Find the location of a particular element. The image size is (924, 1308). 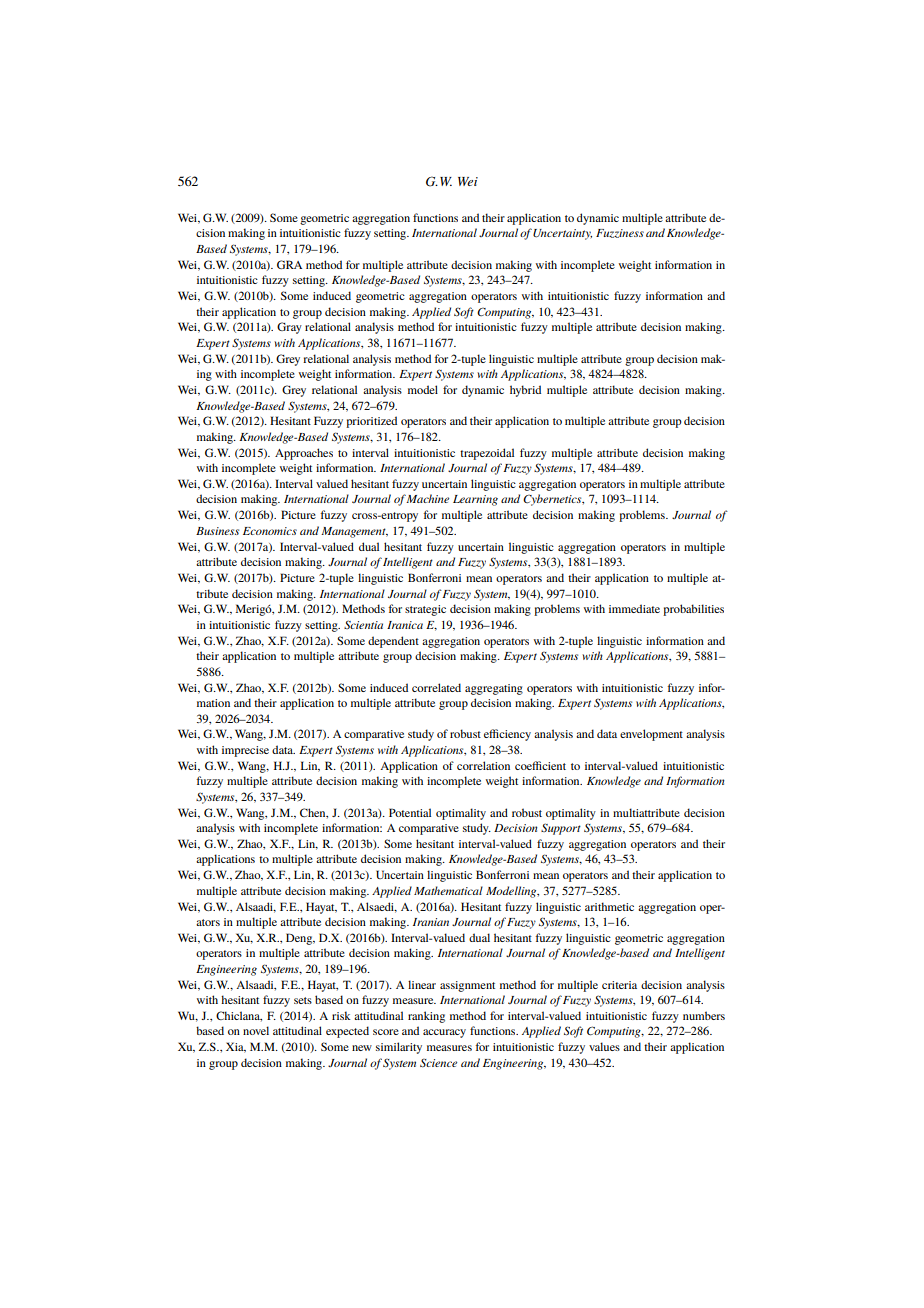

Gray is located at coordinates (289, 328).
